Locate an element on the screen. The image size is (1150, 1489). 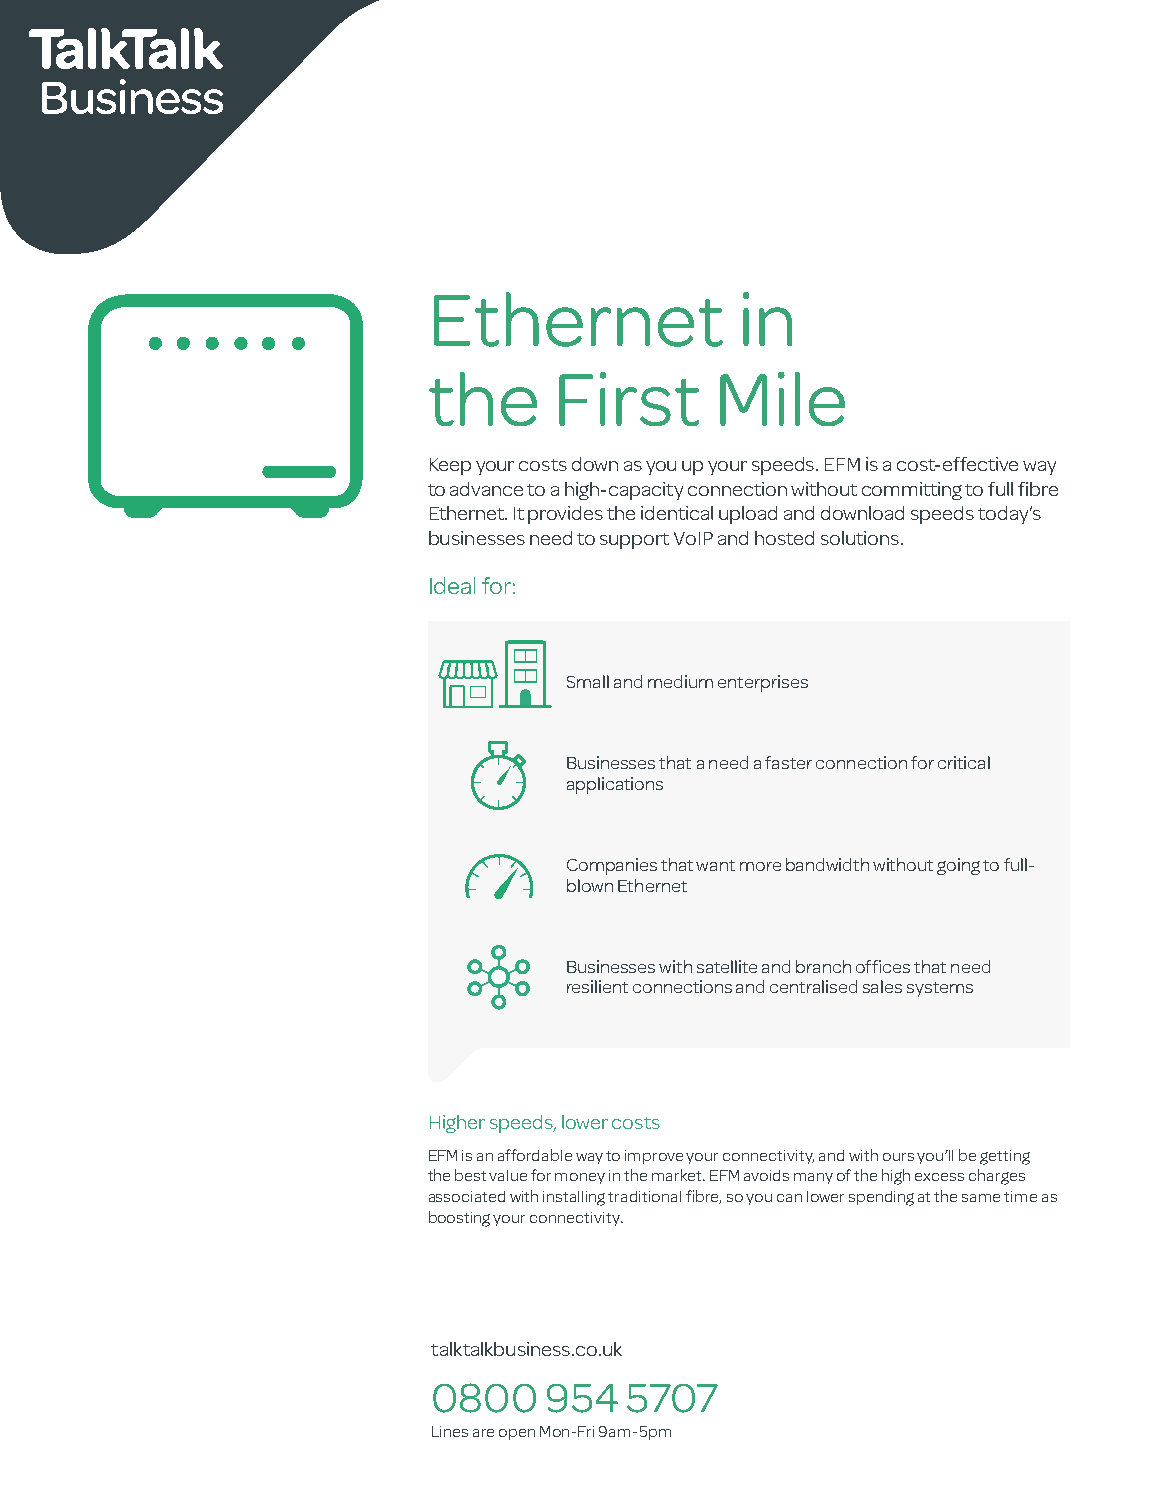
satellite is located at coordinates (727, 966).
